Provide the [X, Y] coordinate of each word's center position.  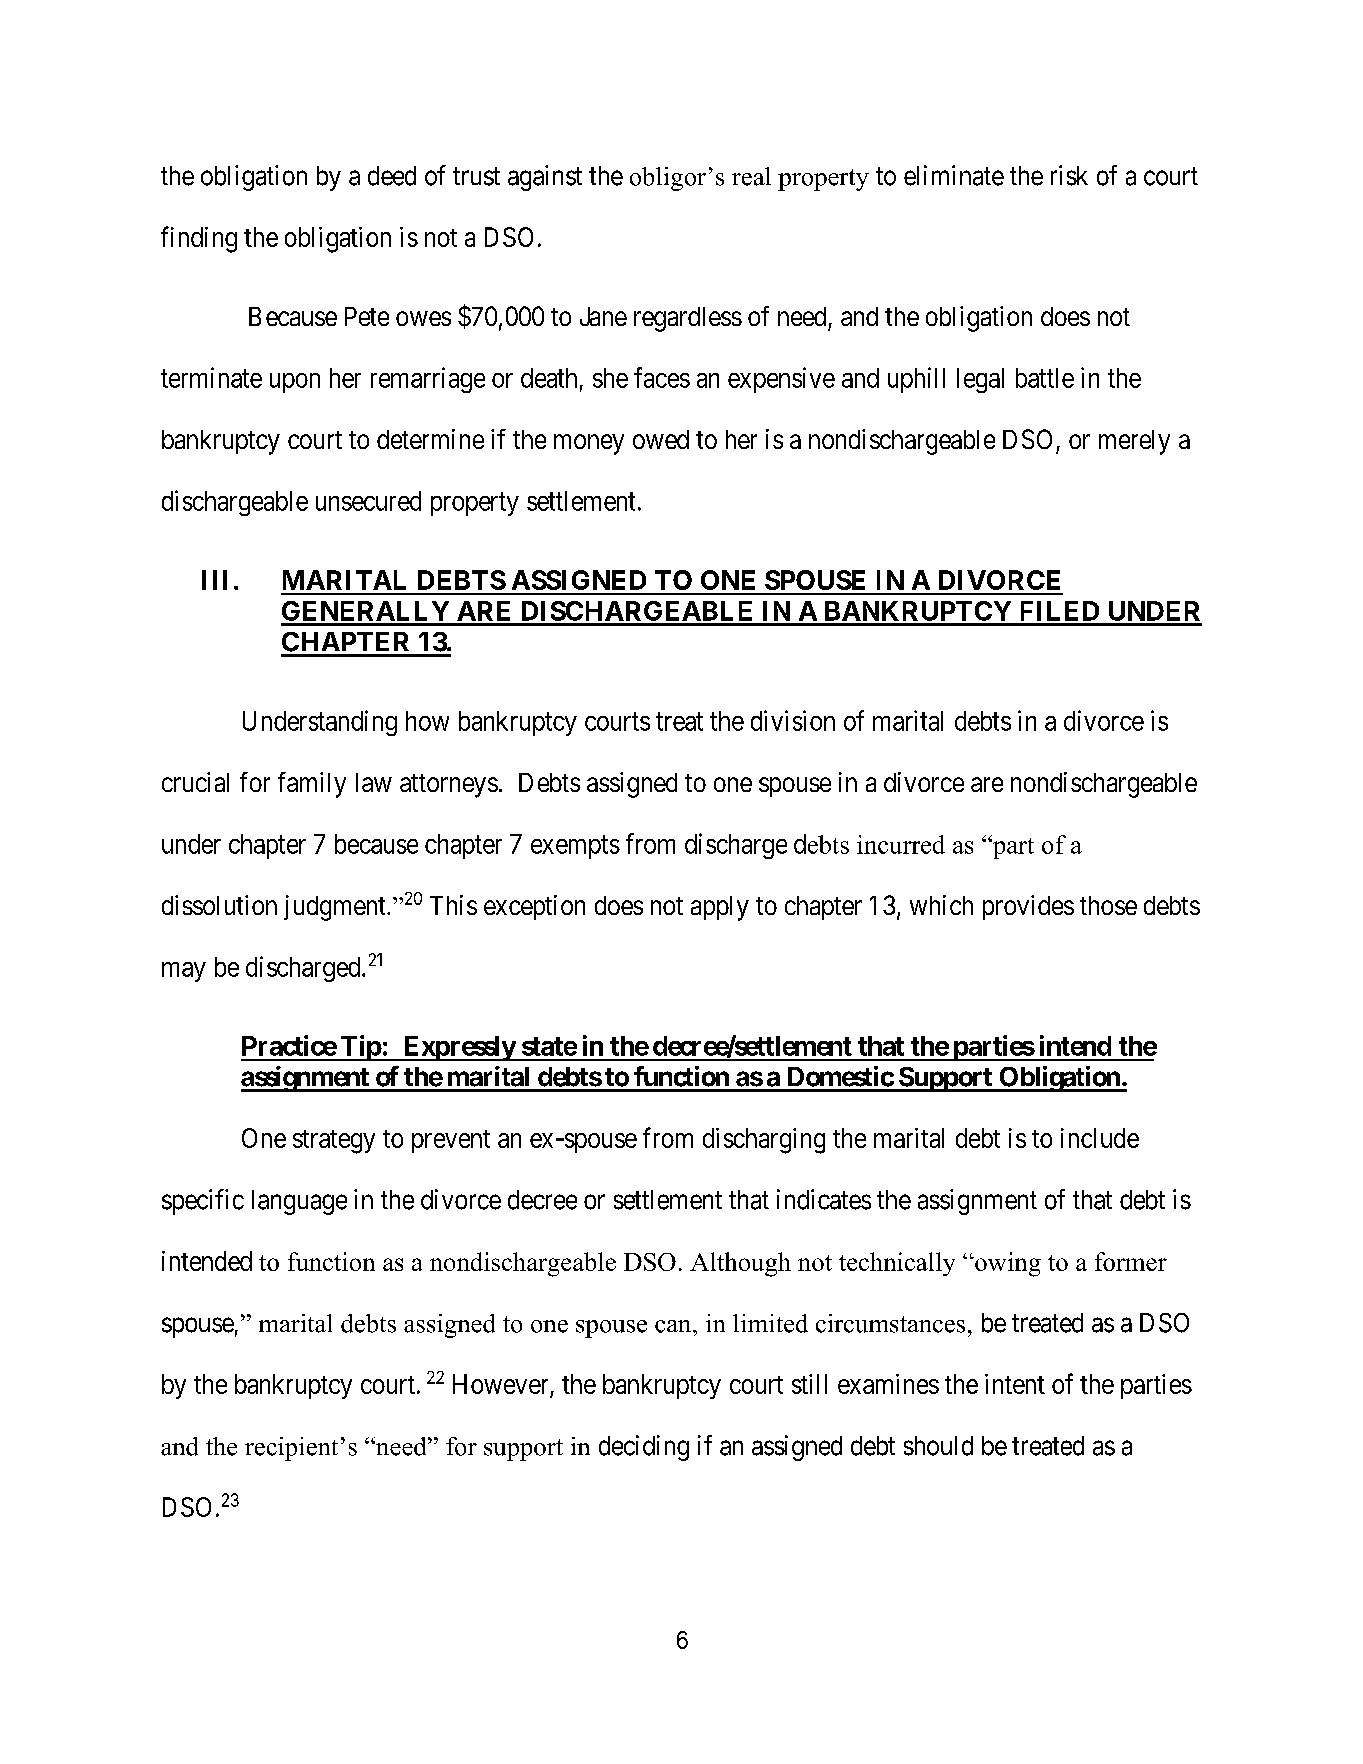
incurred [901, 844]
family [312, 785]
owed [661, 439]
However [502, 1385]
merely [1134, 442]
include [1100, 1138]
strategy [334, 1142]
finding [199, 239]
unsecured [368, 501]
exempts [575, 847]
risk [1069, 175]
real [751, 176]
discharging [764, 1141]
